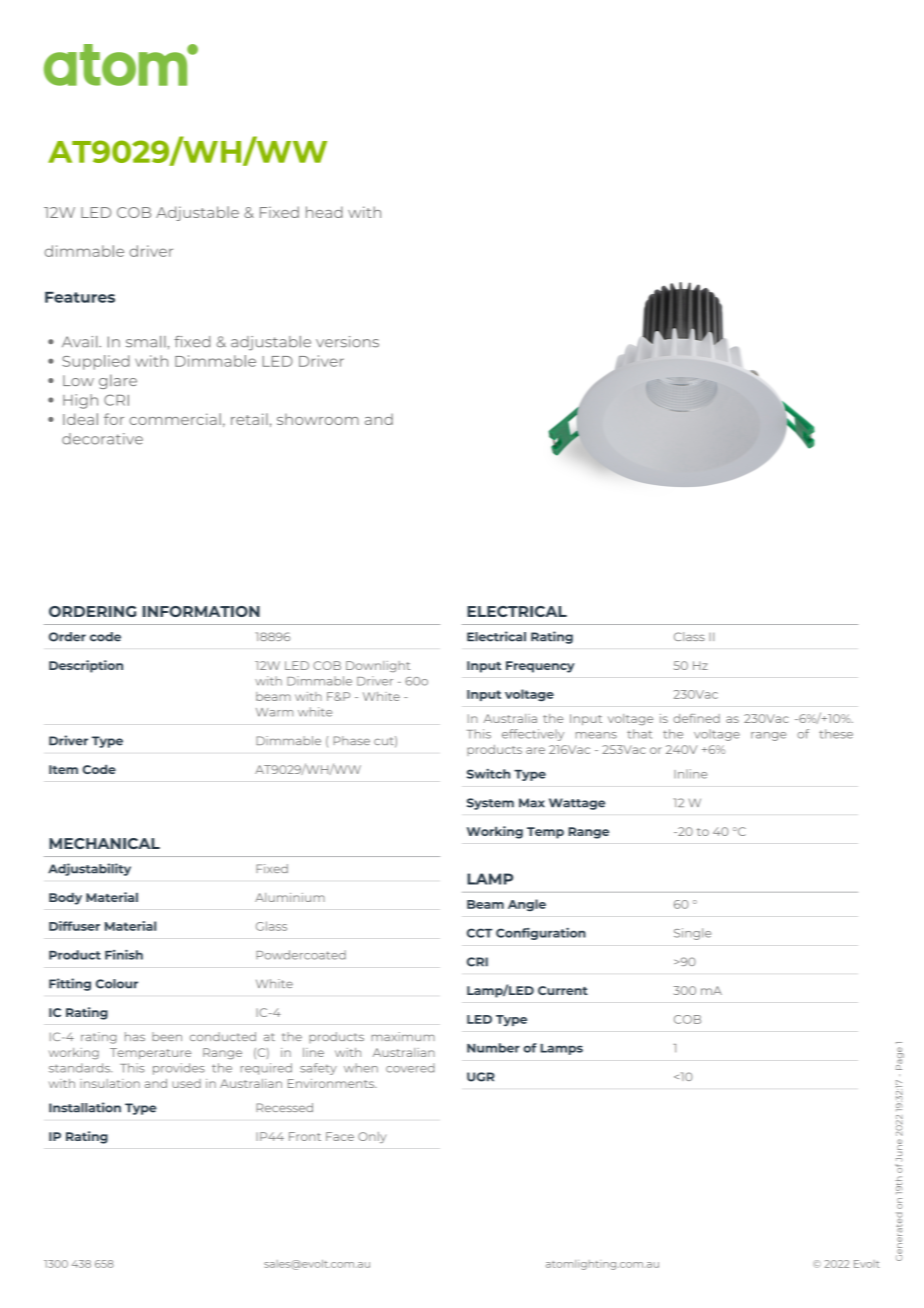 The image size is (924, 1308). What do you see at coordinates (86, 666) in the screenshot?
I see `Description` at bounding box center [86, 666].
